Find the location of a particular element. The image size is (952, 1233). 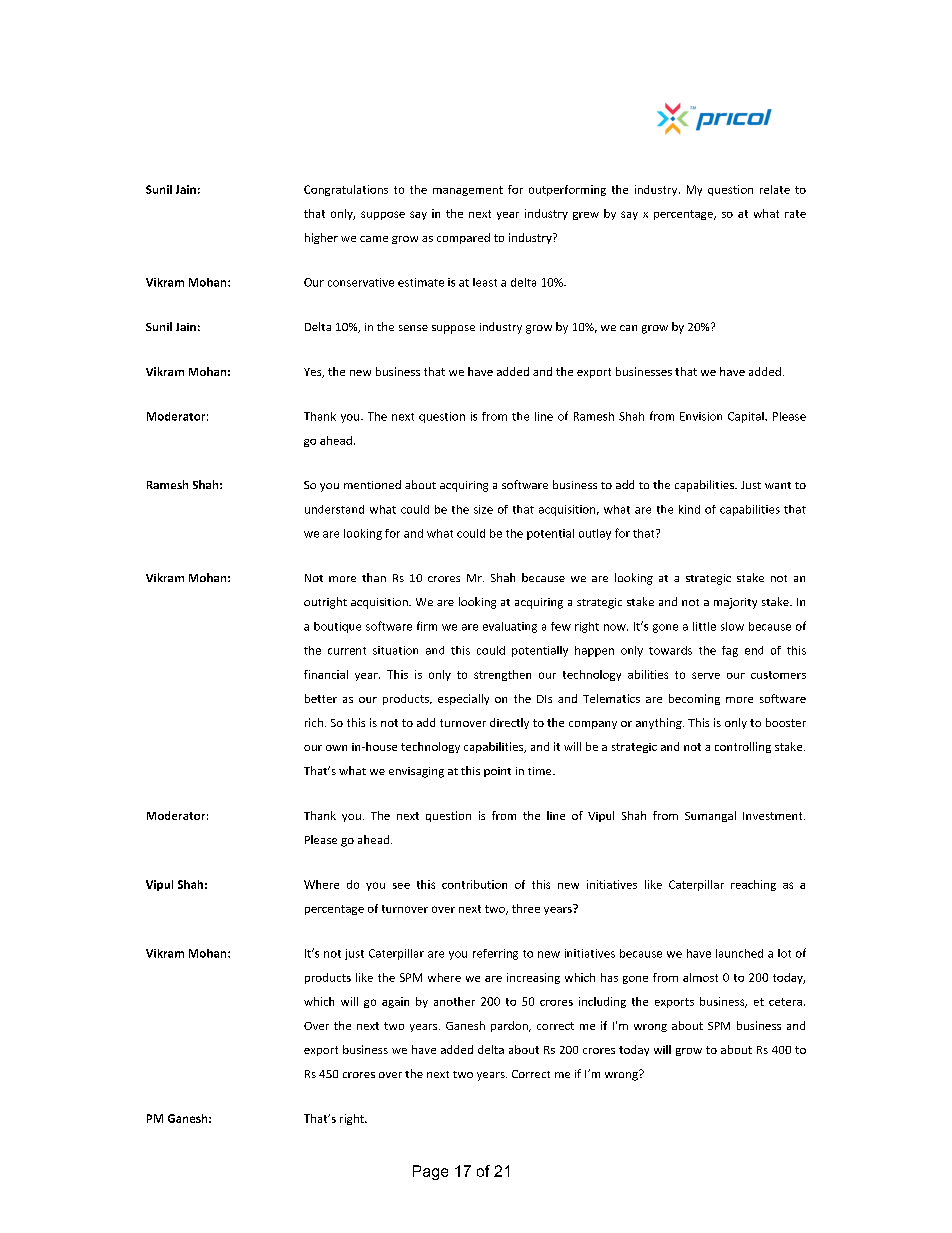

cetera is located at coordinates (785, 1002).
